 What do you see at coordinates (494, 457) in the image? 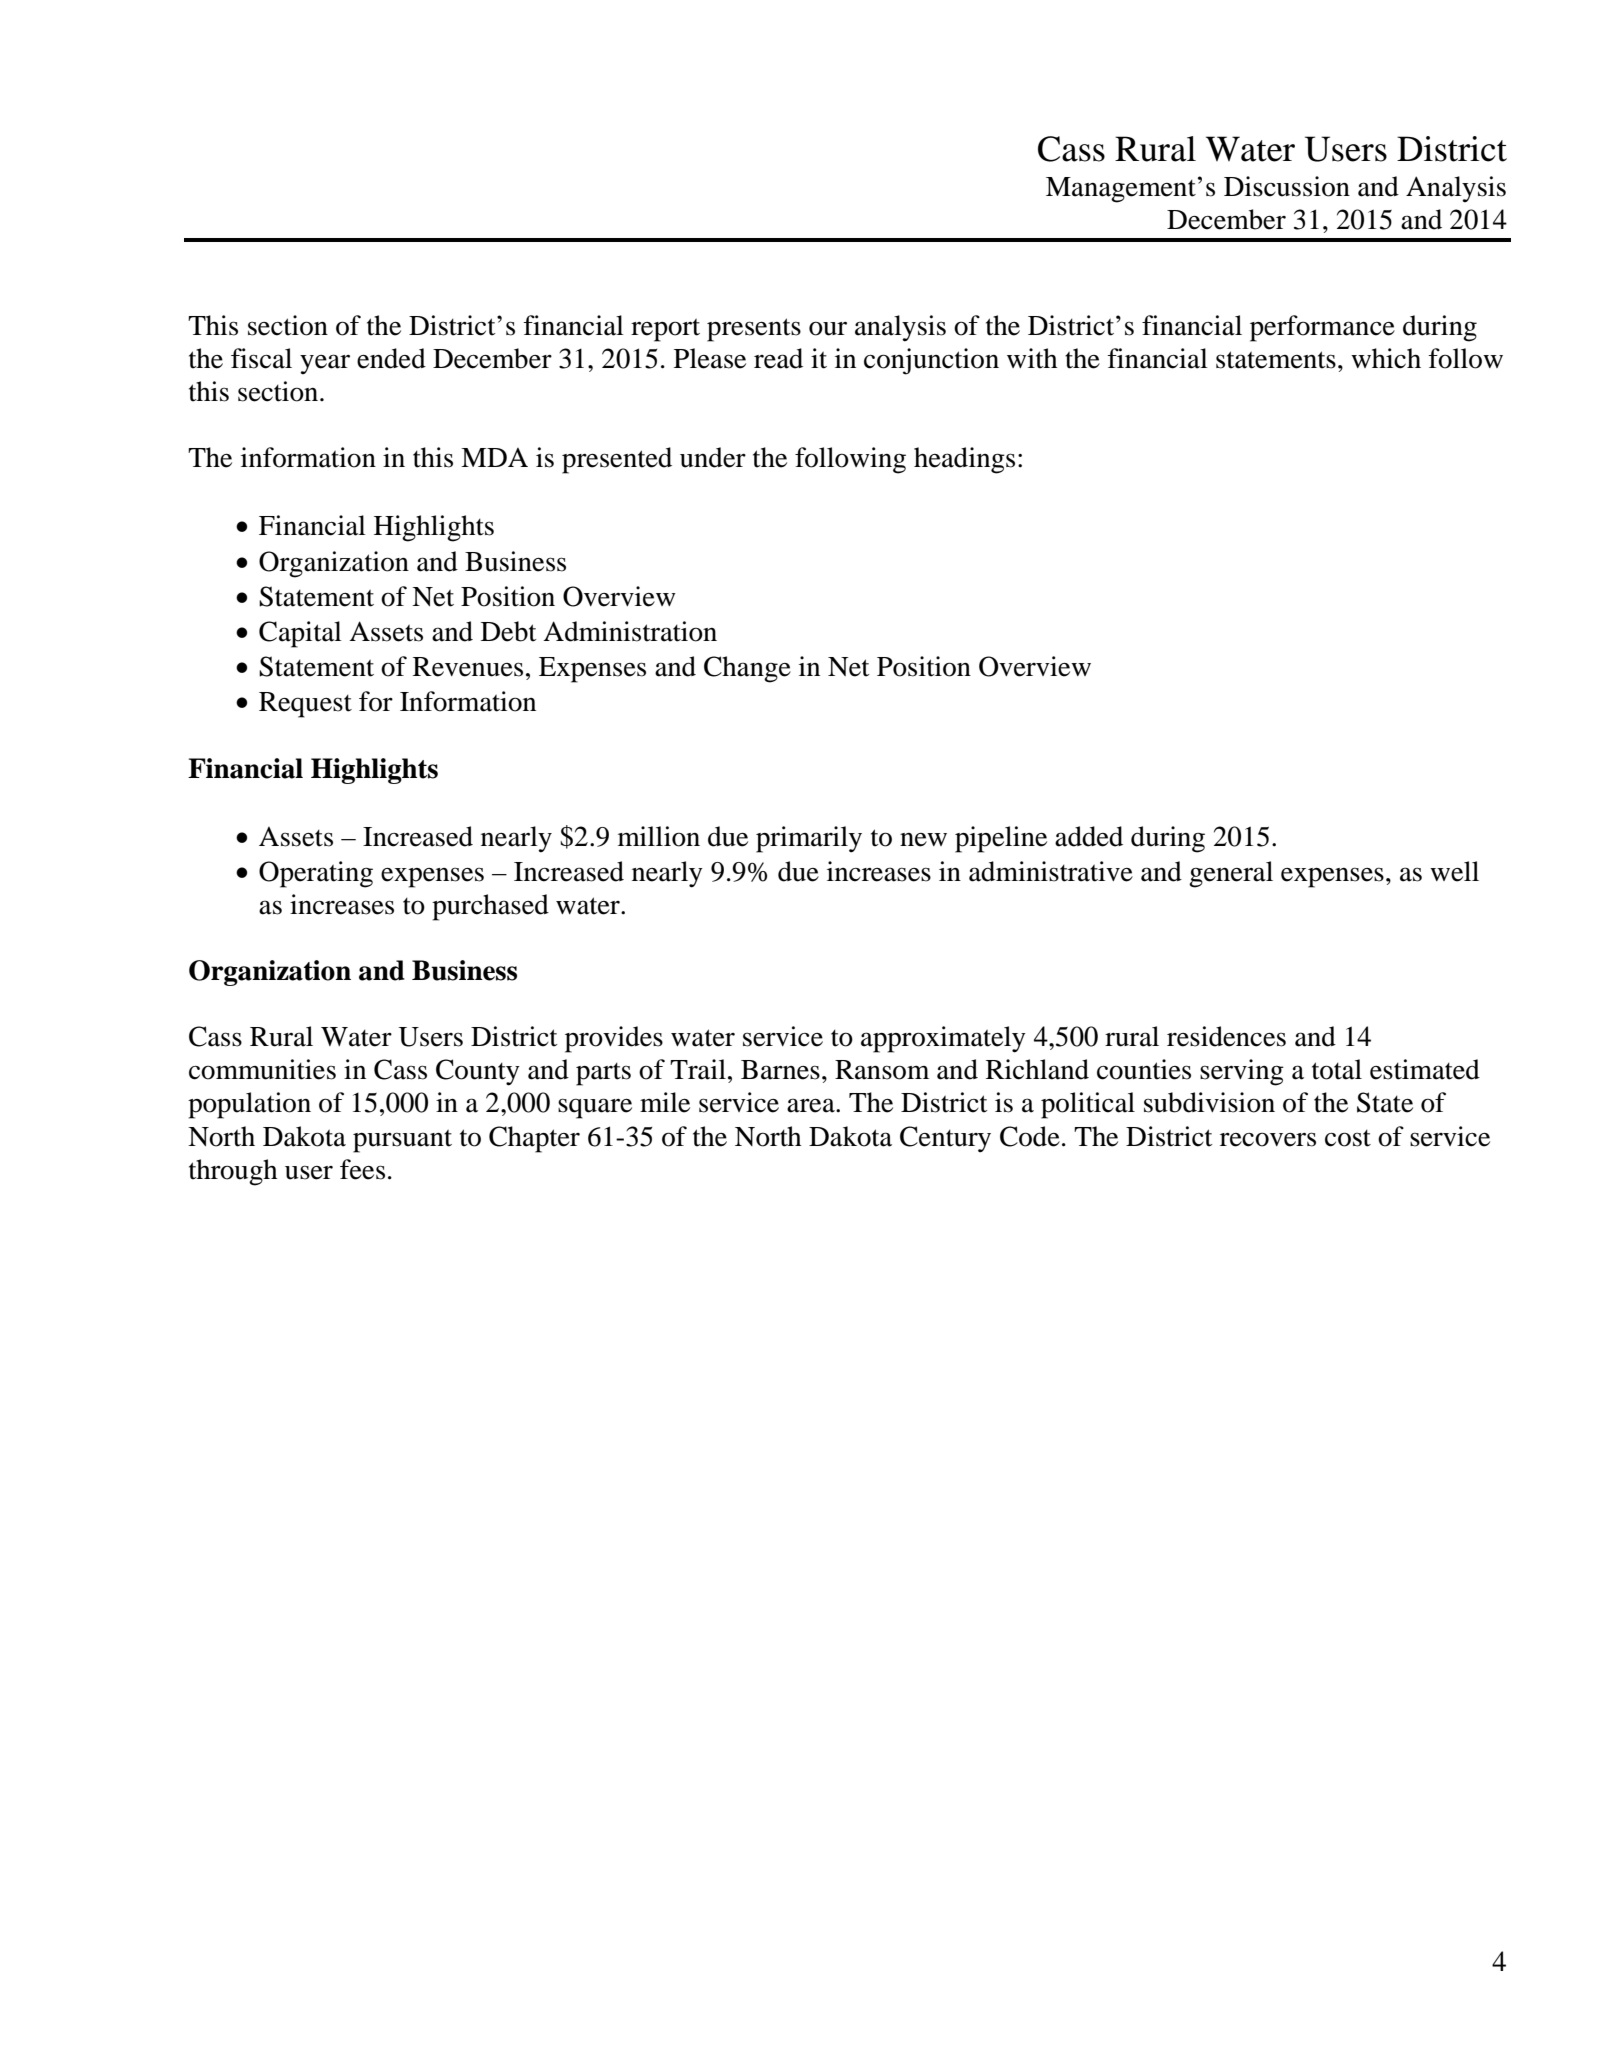
I see `MDA` at bounding box center [494, 457].
